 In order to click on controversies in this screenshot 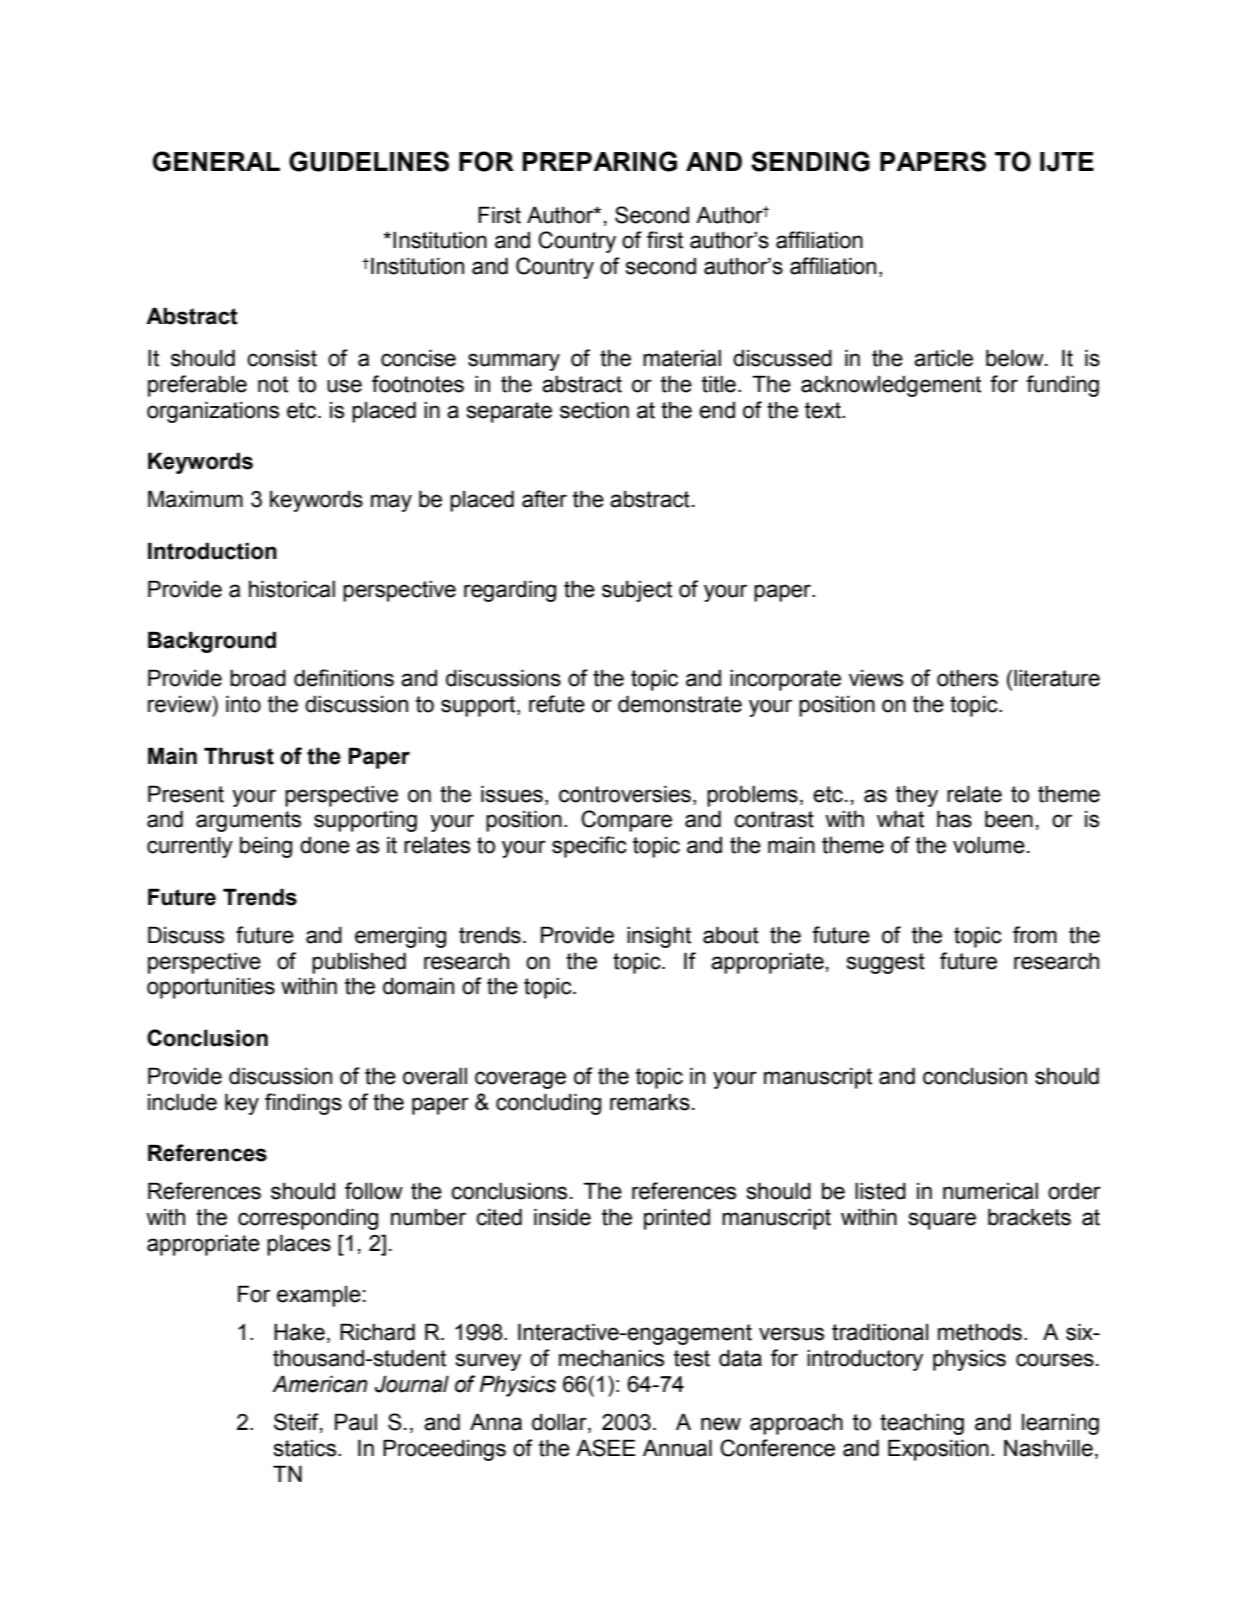, I will do `click(625, 794)`.
